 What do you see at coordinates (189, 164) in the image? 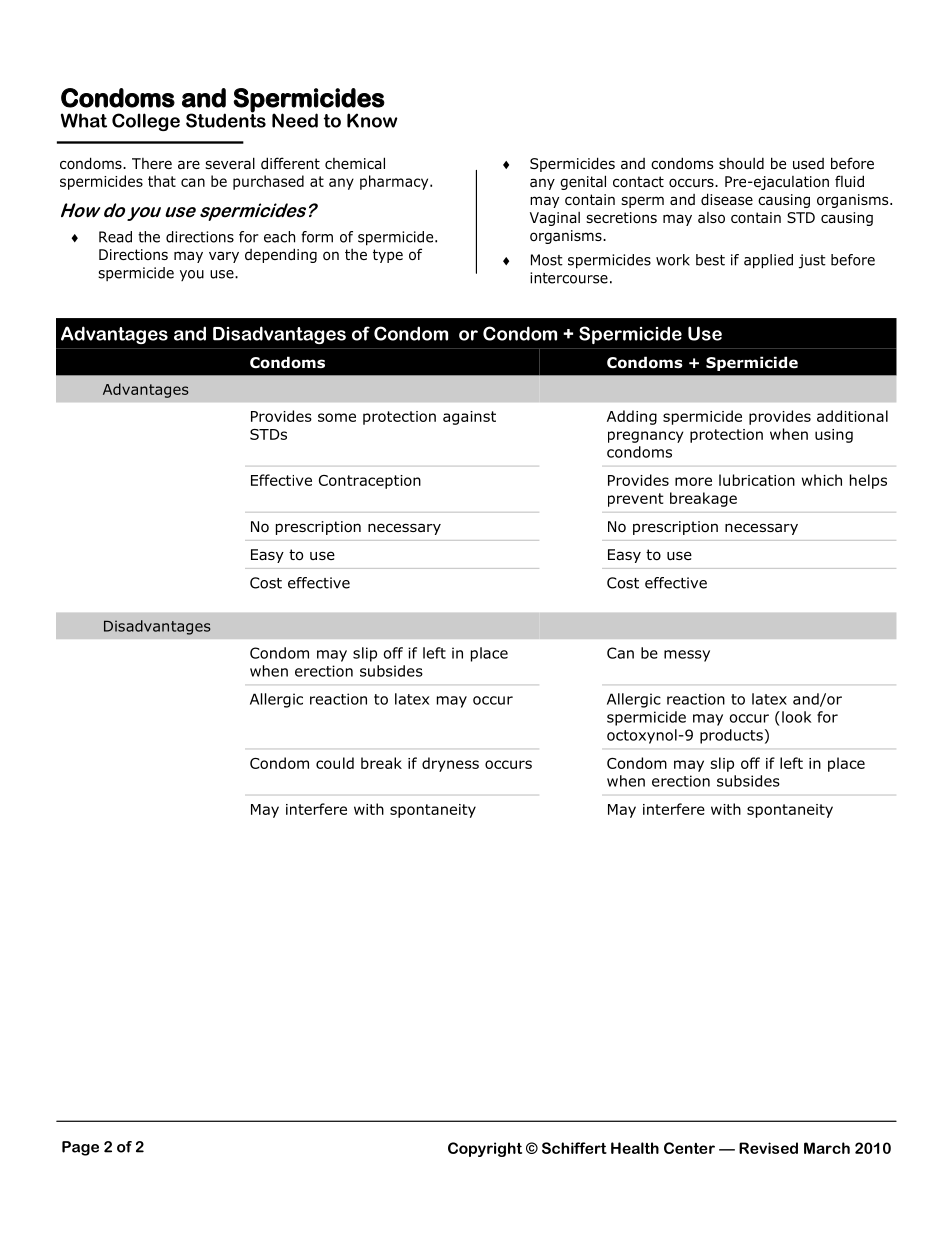
I see `are` at bounding box center [189, 164].
